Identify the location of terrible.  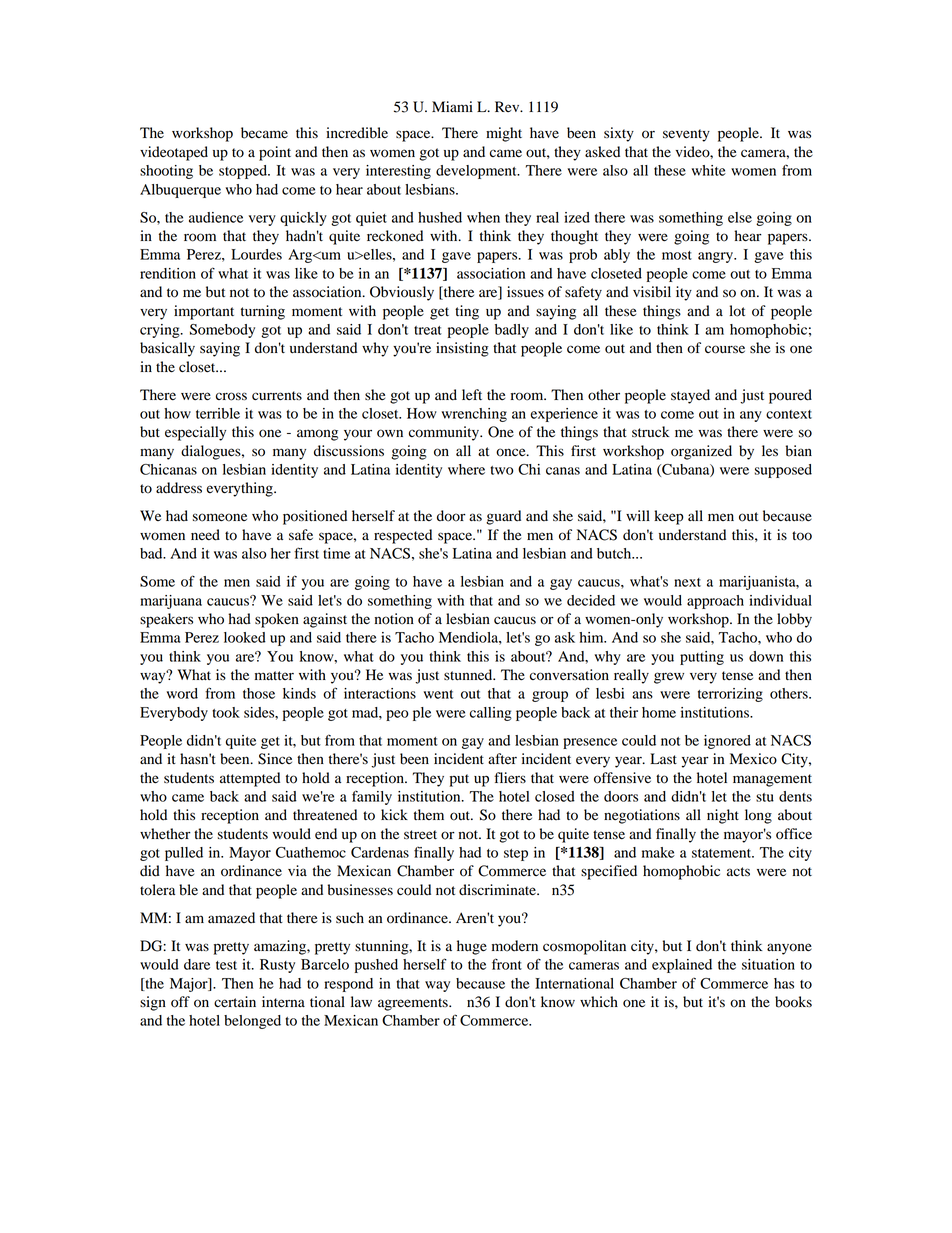
(218, 413).
